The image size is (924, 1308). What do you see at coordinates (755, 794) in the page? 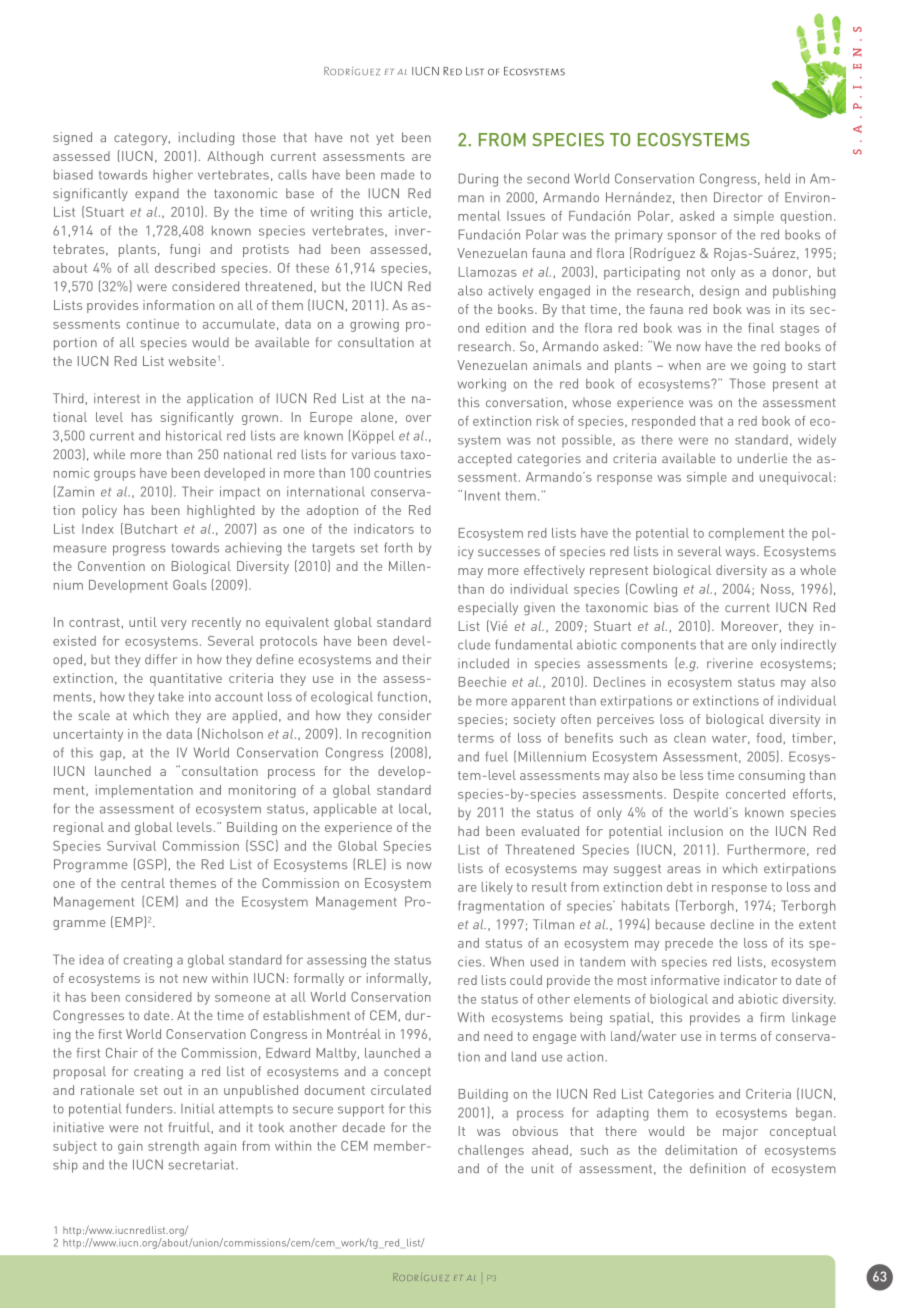
I see `concerted` at bounding box center [755, 794].
